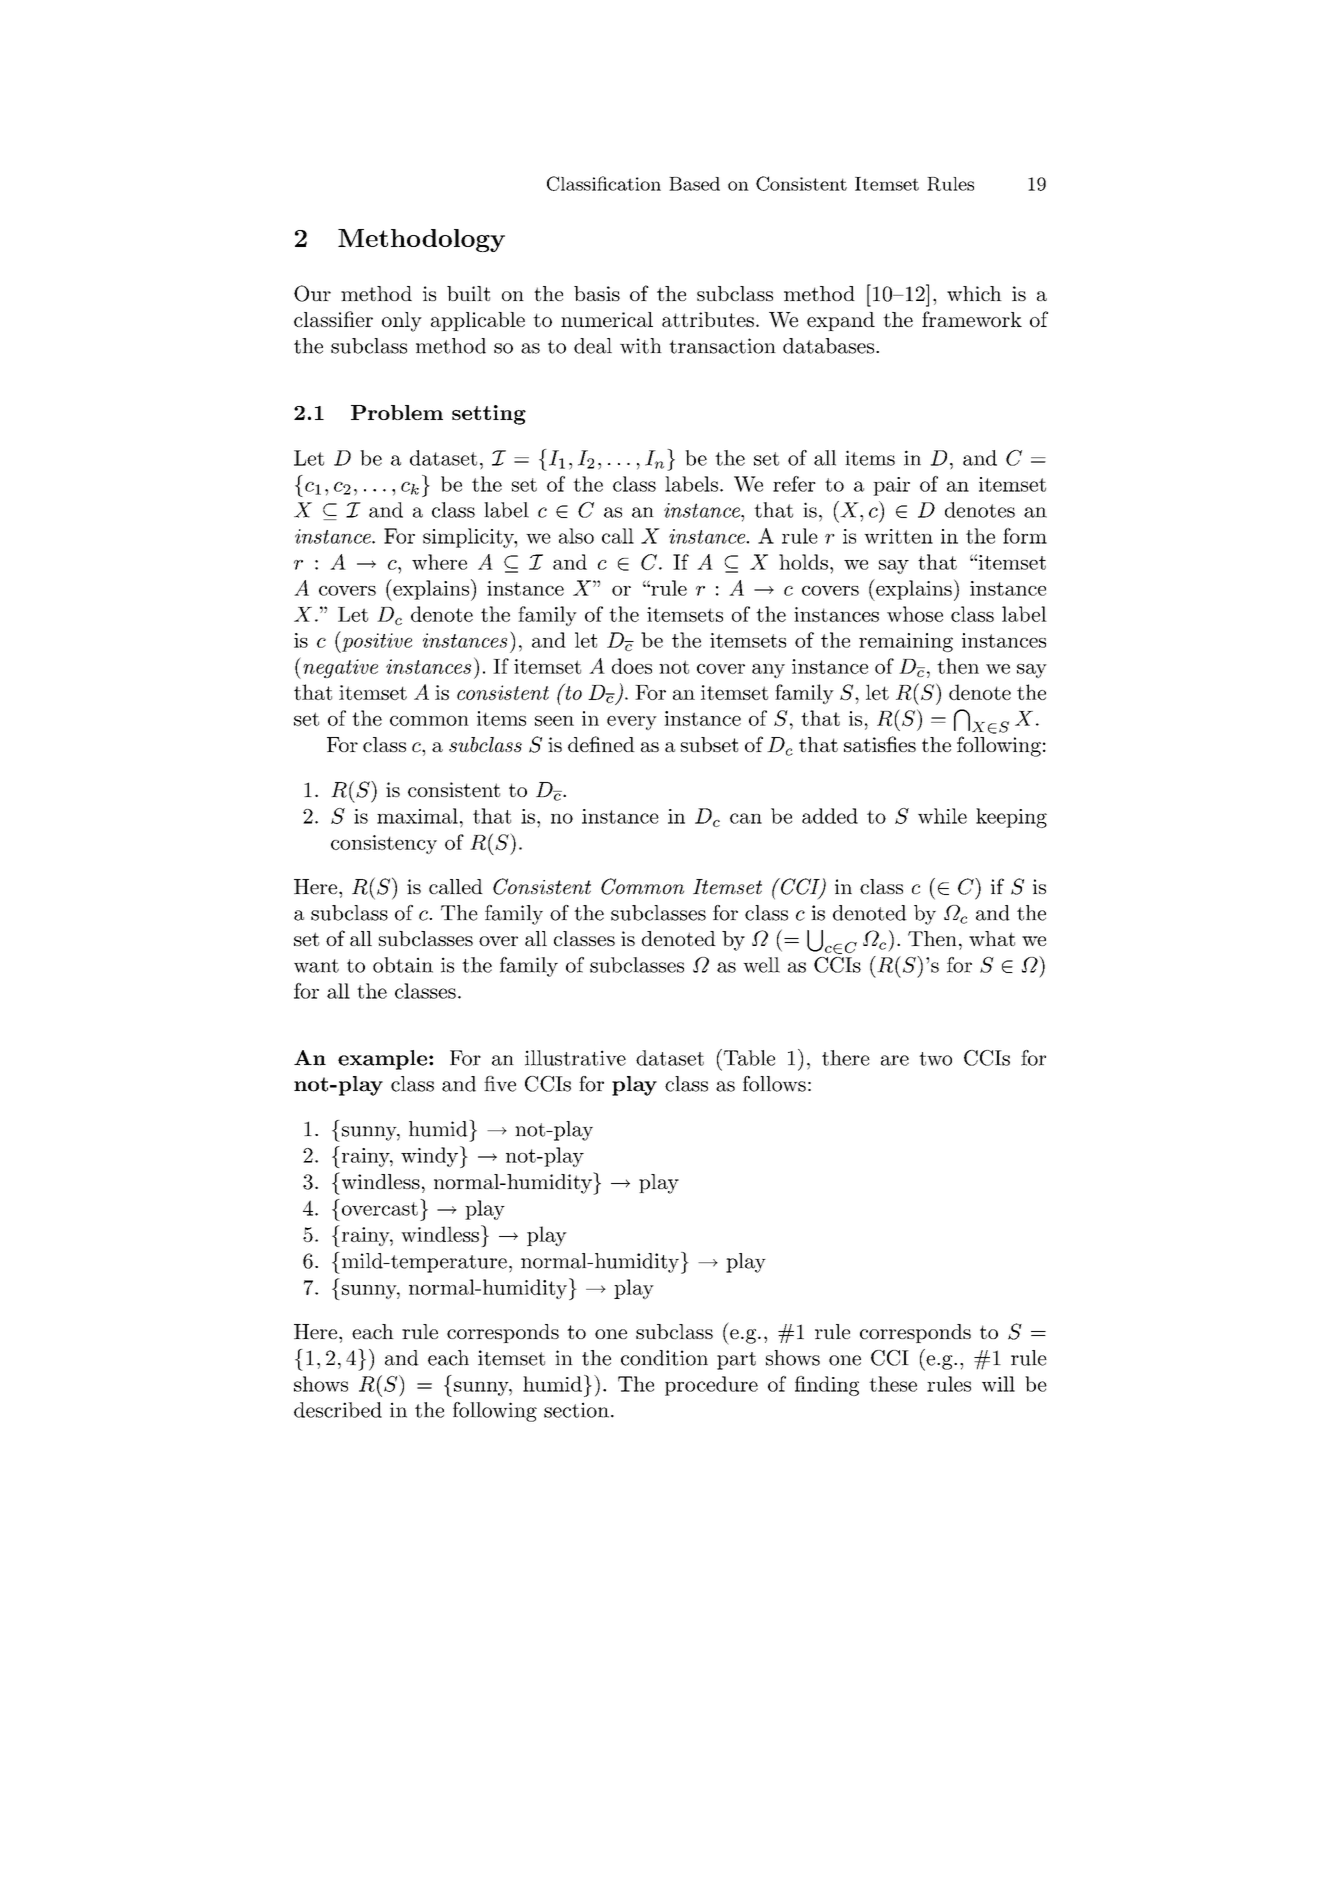 The image size is (1333, 1887). What do you see at coordinates (891, 486) in the screenshot?
I see `pair` at bounding box center [891, 486].
